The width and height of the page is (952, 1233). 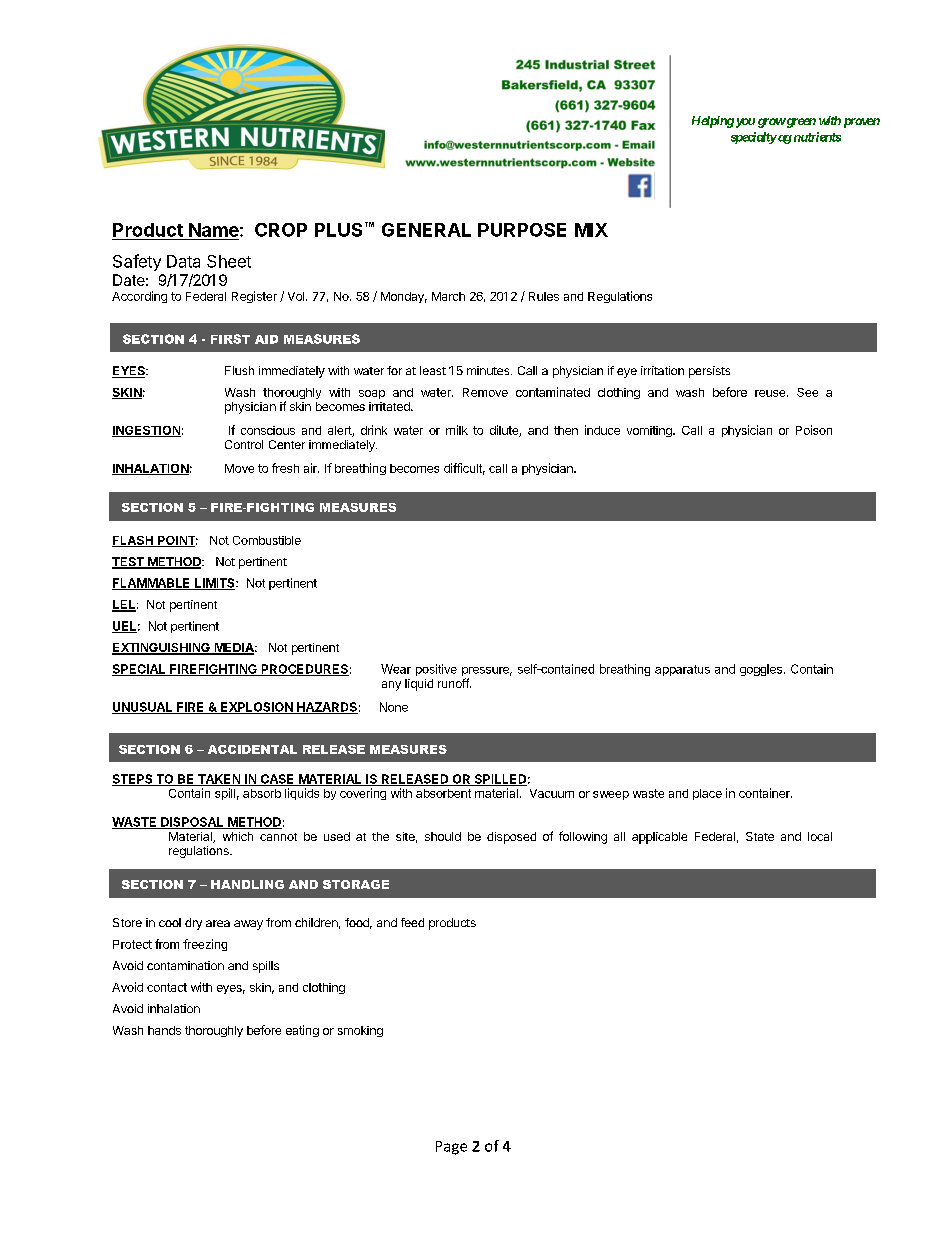 What do you see at coordinates (760, 836) in the page?
I see `State` at bounding box center [760, 836].
